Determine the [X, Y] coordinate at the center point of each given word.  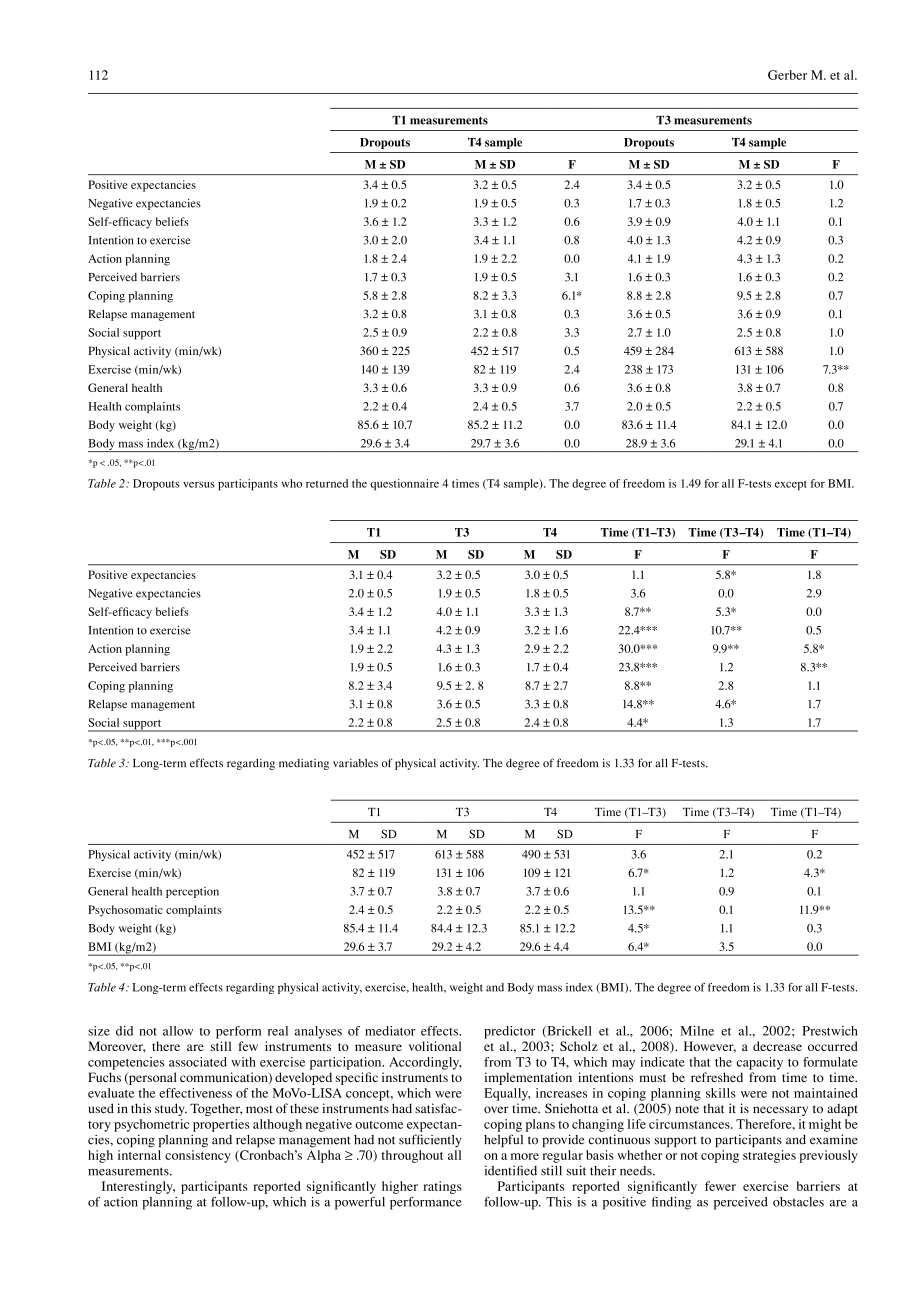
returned [327, 483]
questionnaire [404, 485]
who [291, 483]
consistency [198, 1156]
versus [199, 485]
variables [355, 763]
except [791, 485]
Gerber [787, 75]
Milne [697, 1031]
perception [192, 892]
